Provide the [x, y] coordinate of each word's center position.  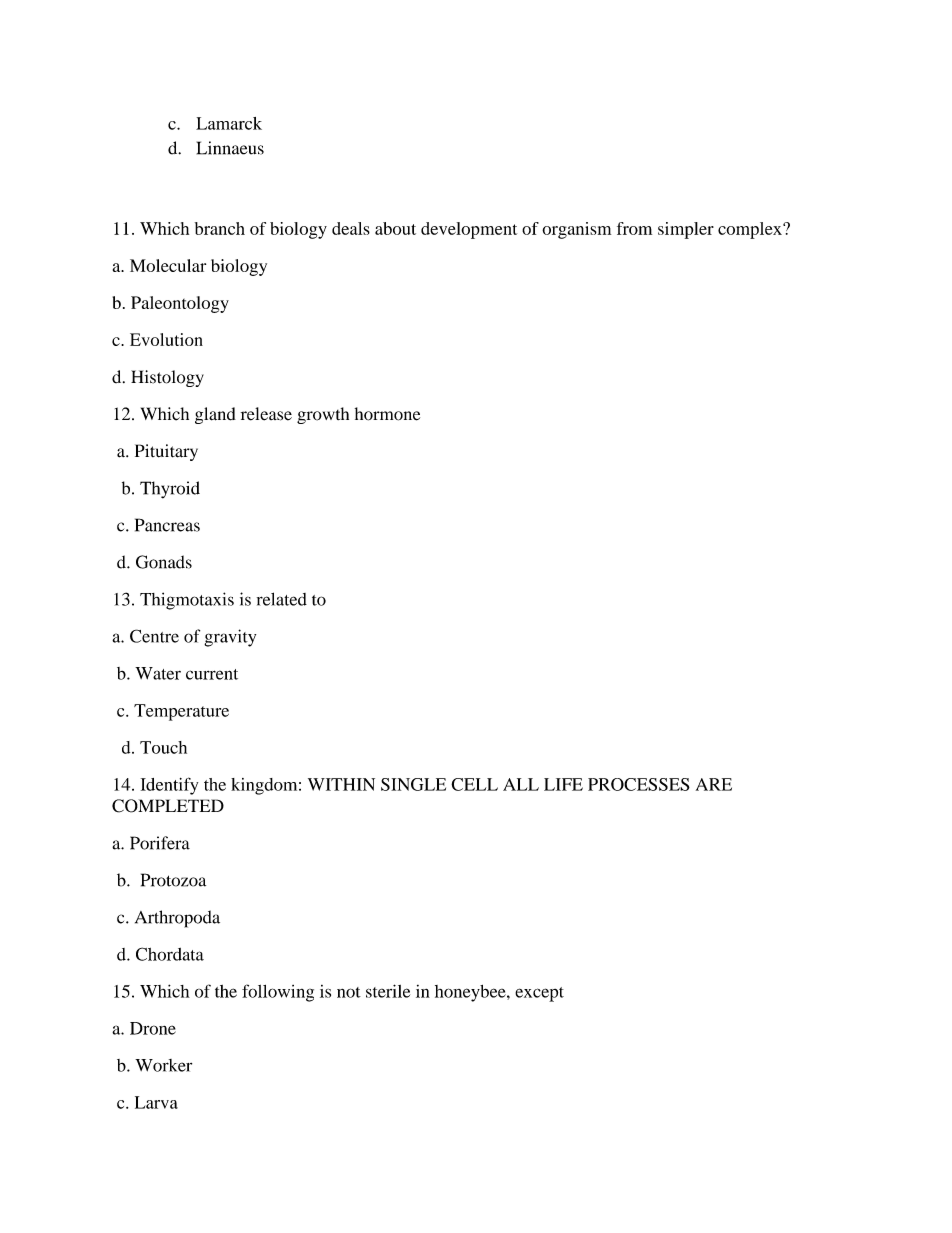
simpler [686, 230]
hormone [387, 414]
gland [215, 415]
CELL [474, 784]
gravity [230, 638]
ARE [714, 784]
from [634, 228]
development [469, 230]
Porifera [160, 843]
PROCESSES [639, 784]
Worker [163, 1065]
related [282, 599]
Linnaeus [230, 148]
